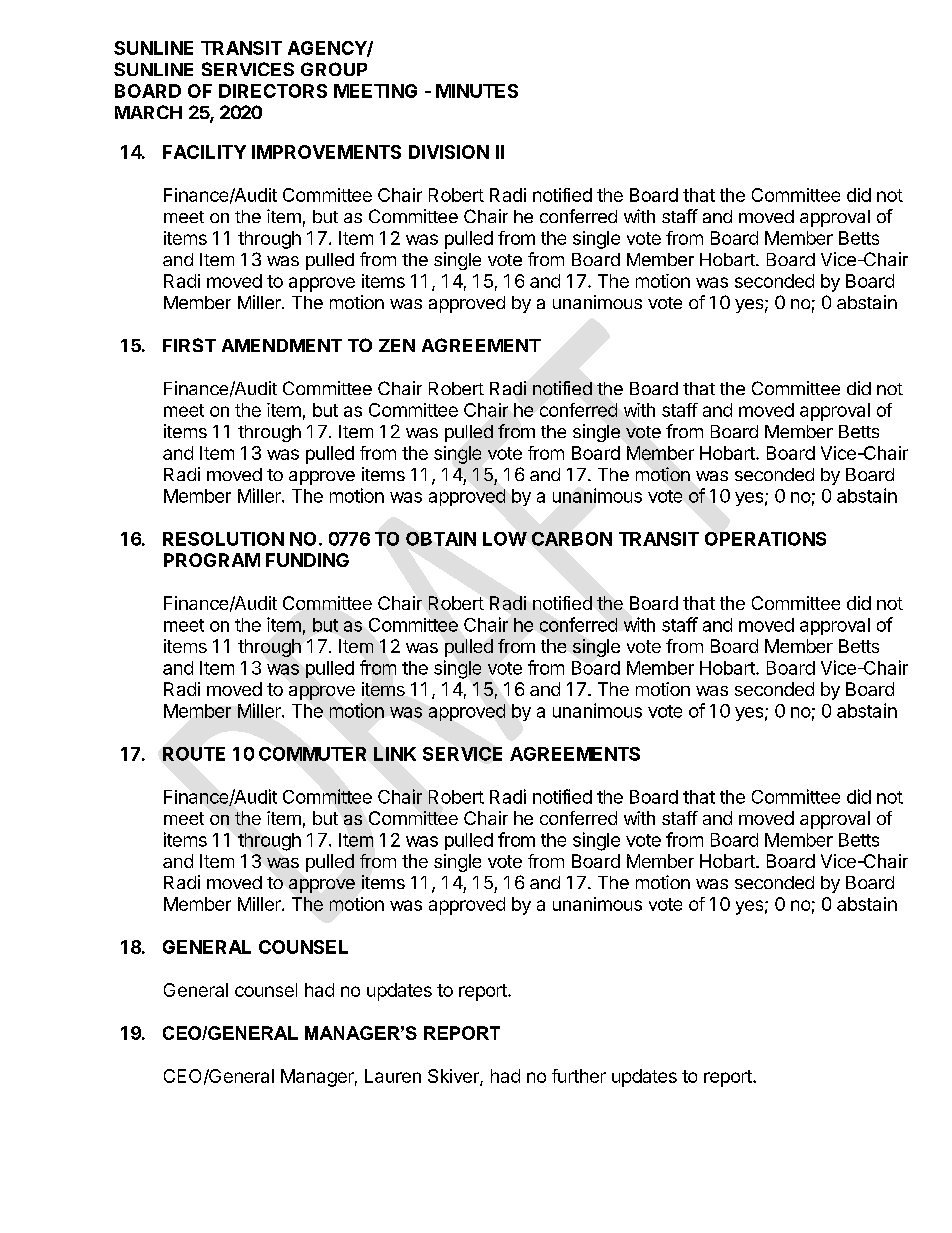  I want to click on LINK, so click(395, 754).
